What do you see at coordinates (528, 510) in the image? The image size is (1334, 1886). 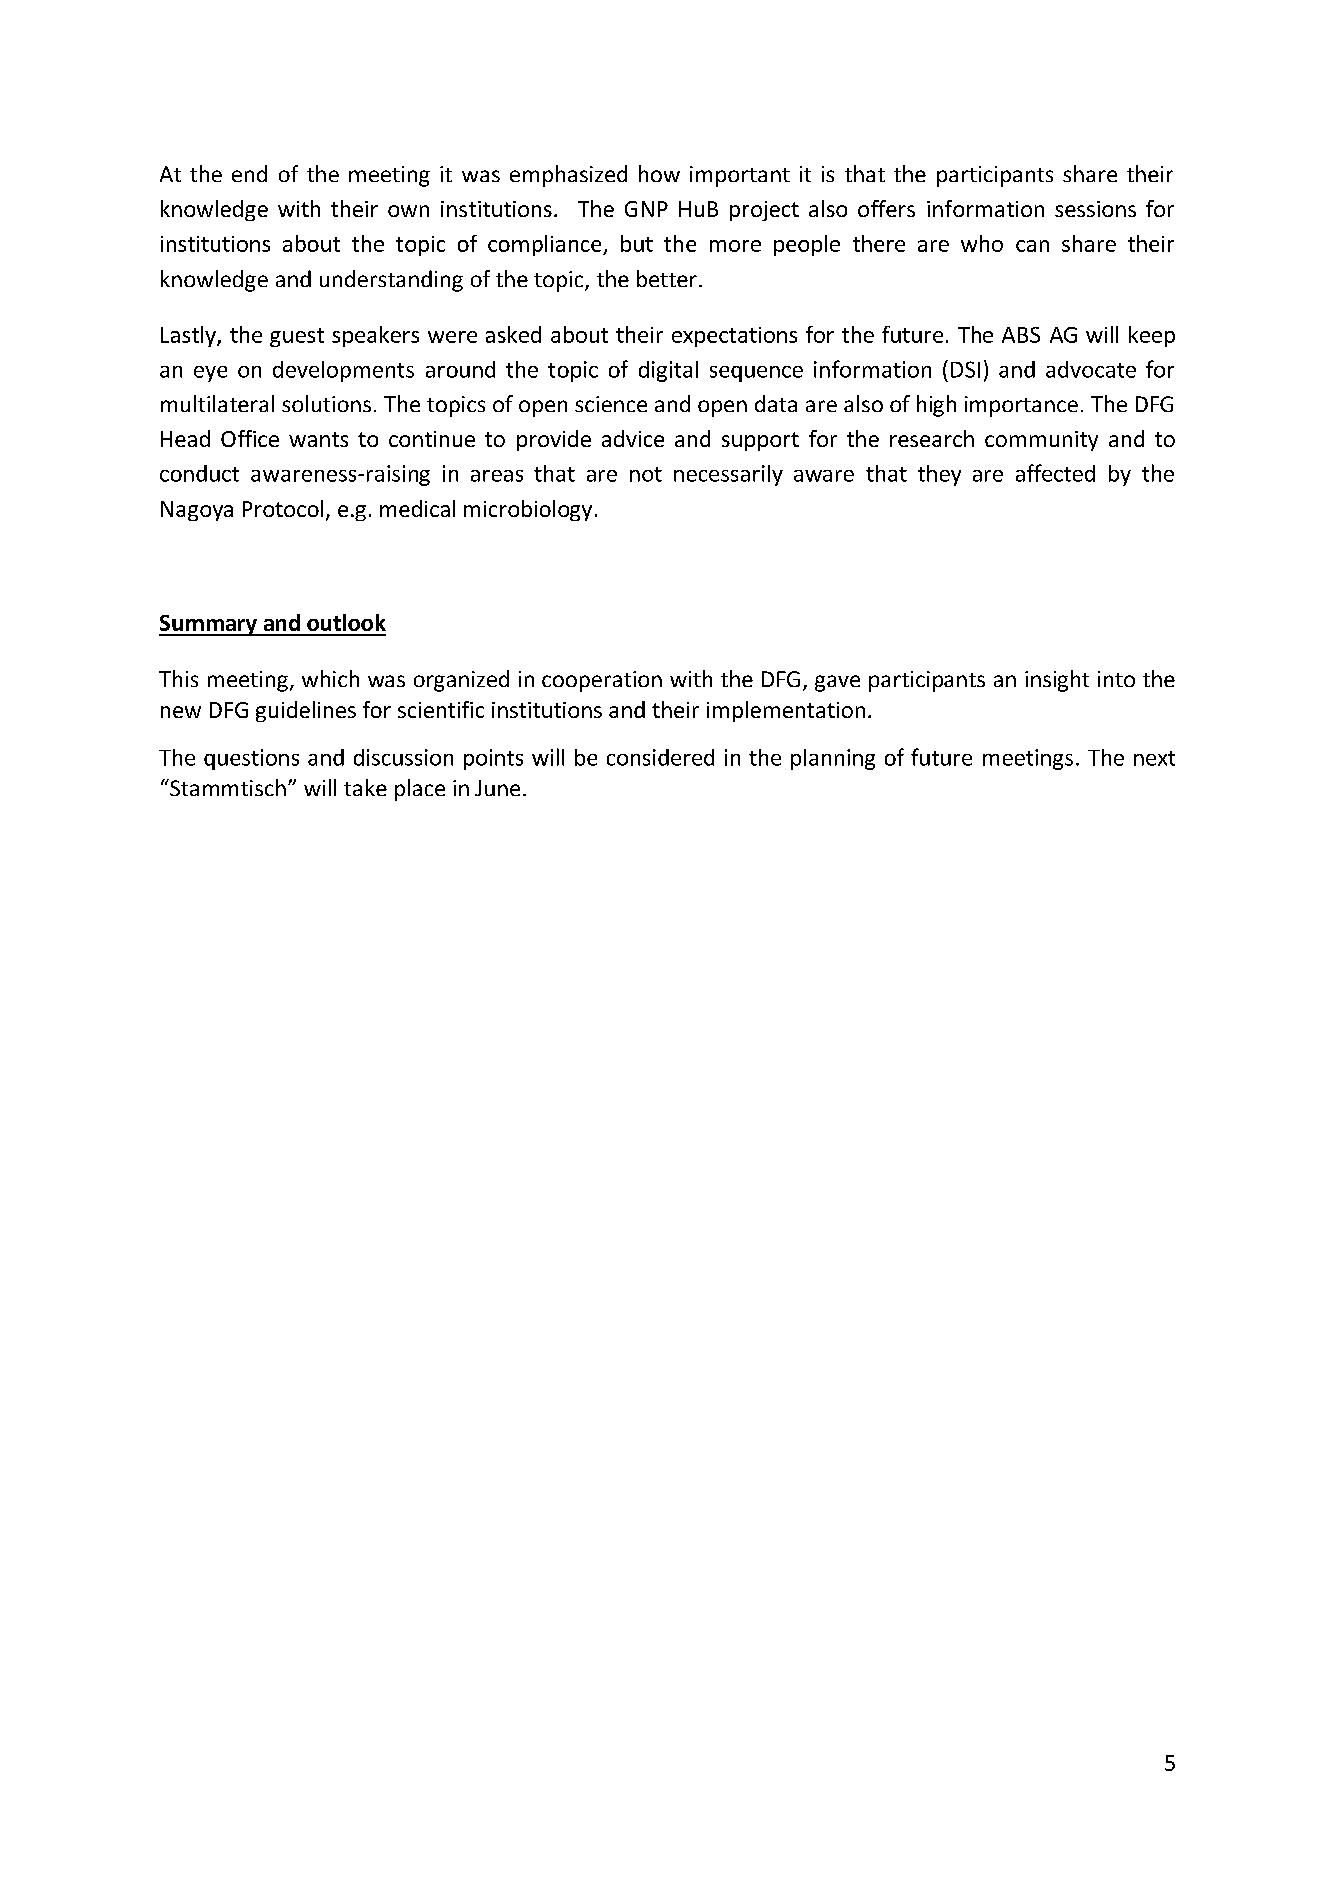 I see `microbiology` at bounding box center [528, 510].
